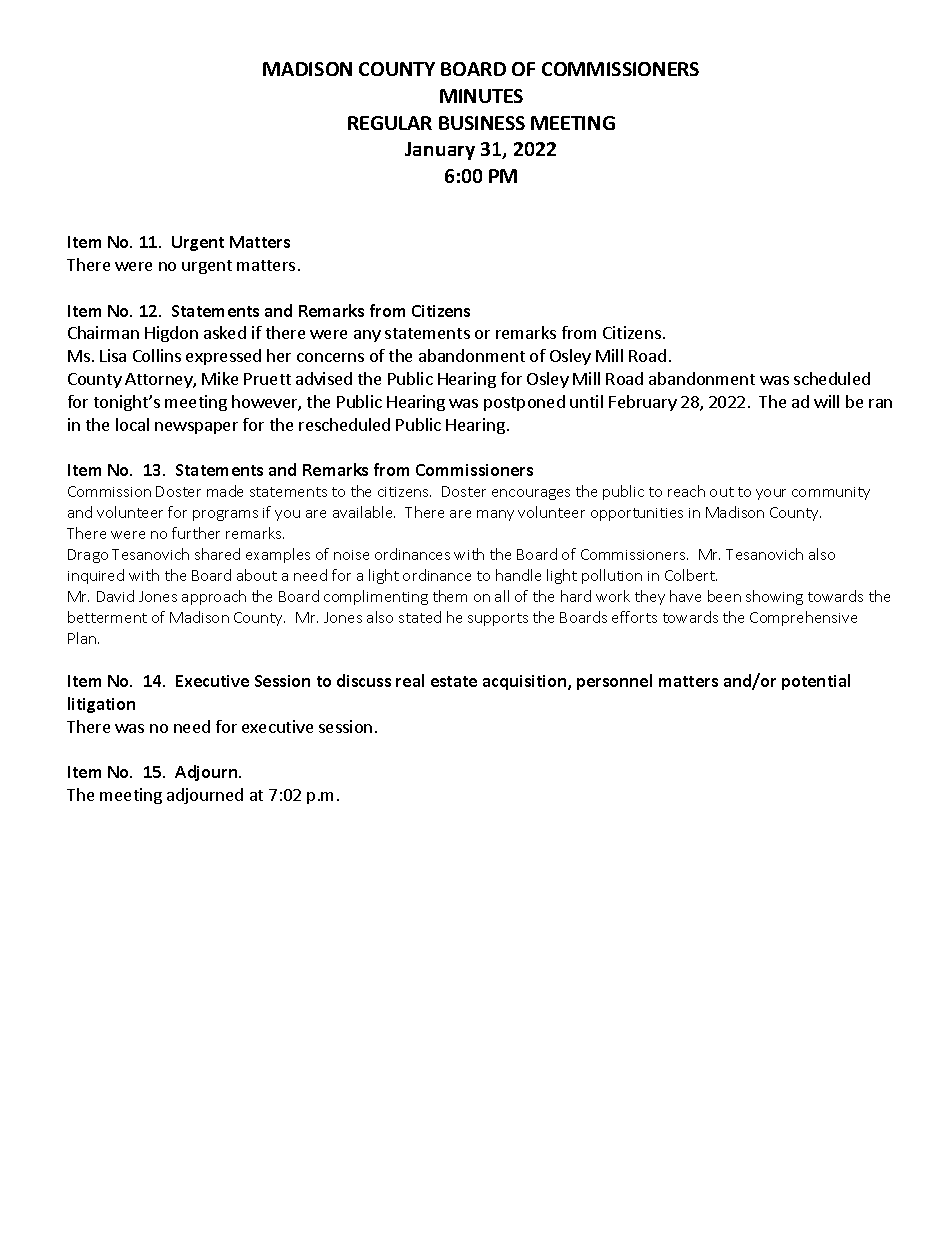  What do you see at coordinates (440, 151) in the screenshot?
I see `January` at bounding box center [440, 151].
